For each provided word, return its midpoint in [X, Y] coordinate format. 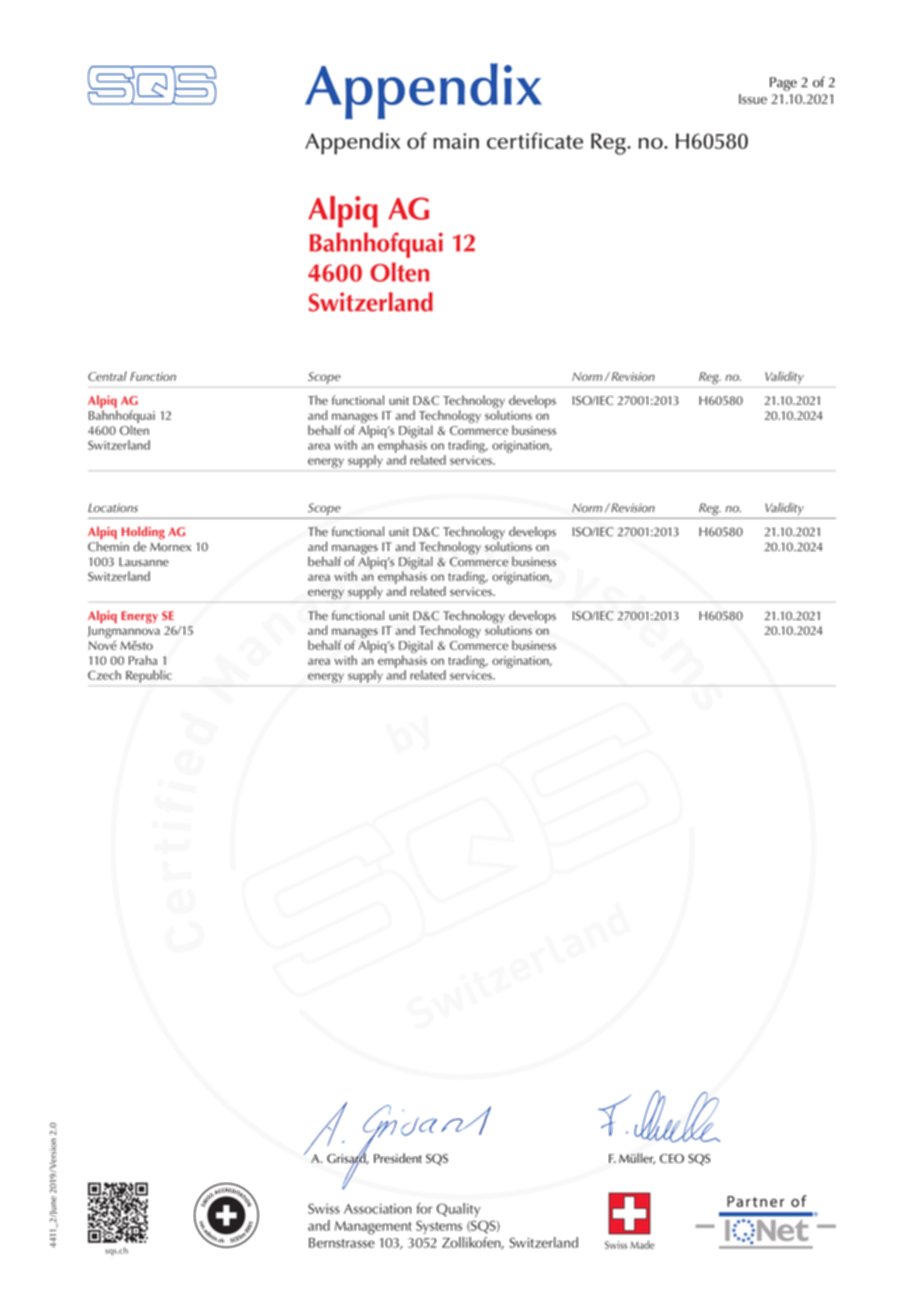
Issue [753, 99]
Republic [149, 676]
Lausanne [144, 562]
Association [378, 1209]
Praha [143, 660]
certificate [535, 140]
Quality [459, 1210]
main [456, 141]
